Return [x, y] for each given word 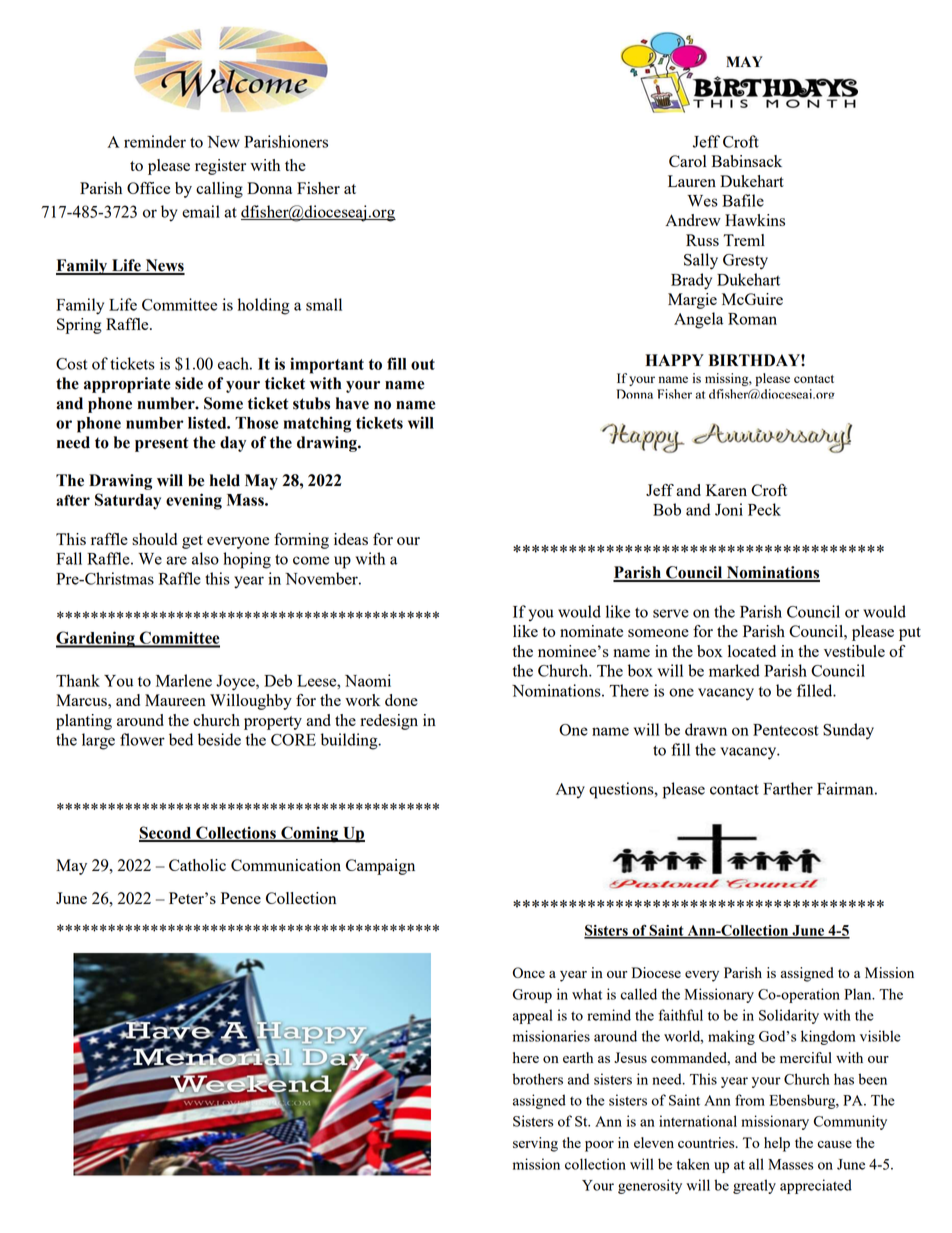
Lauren [692, 181]
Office [148, 188]
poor [599, 1146]
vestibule [854, 651]
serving [535, 1144]
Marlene [184, 680]
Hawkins [755, 220]
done [401, 700]
